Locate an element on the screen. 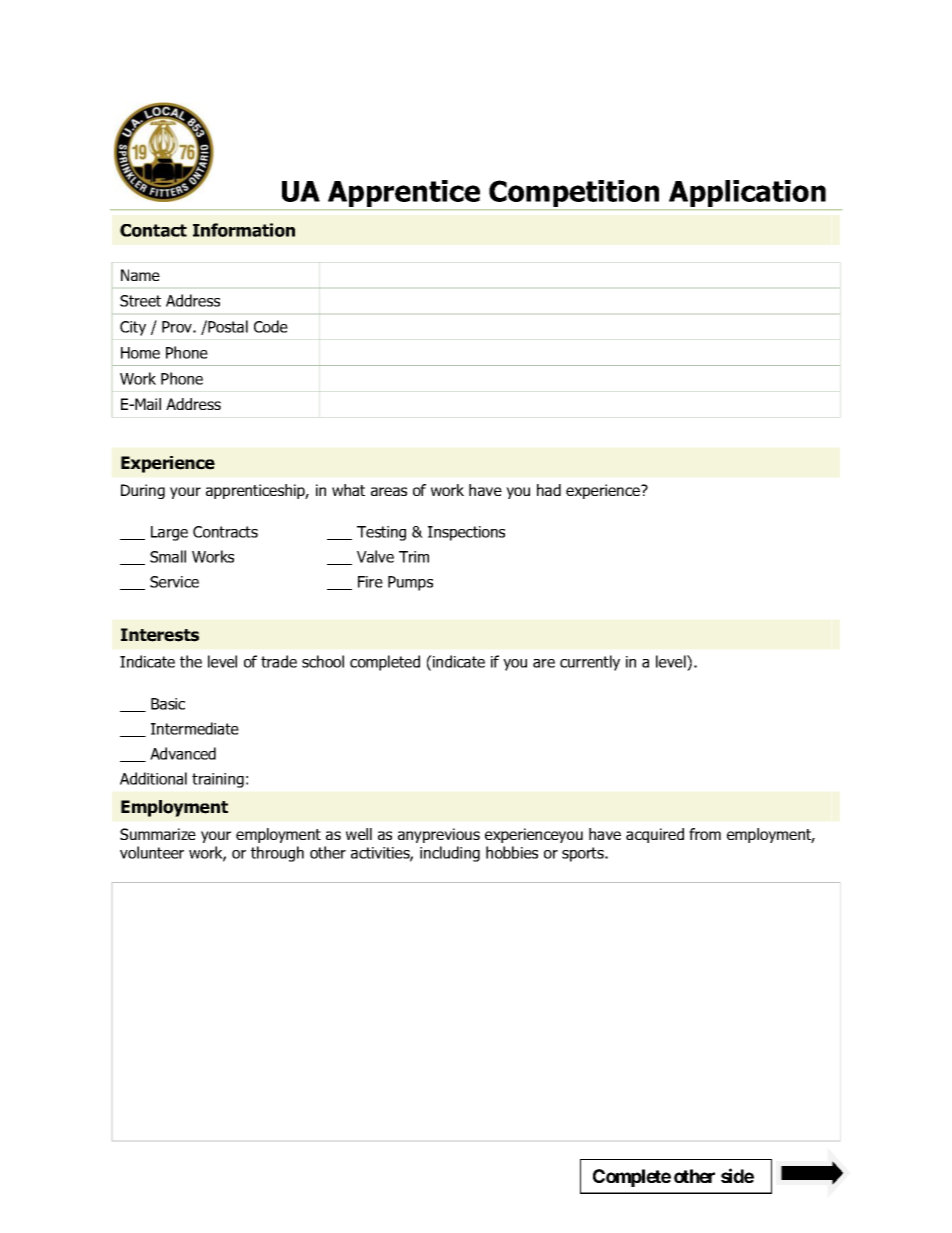 The image size is (952, 1233). Summarize is located at coordinates (158, 834).
